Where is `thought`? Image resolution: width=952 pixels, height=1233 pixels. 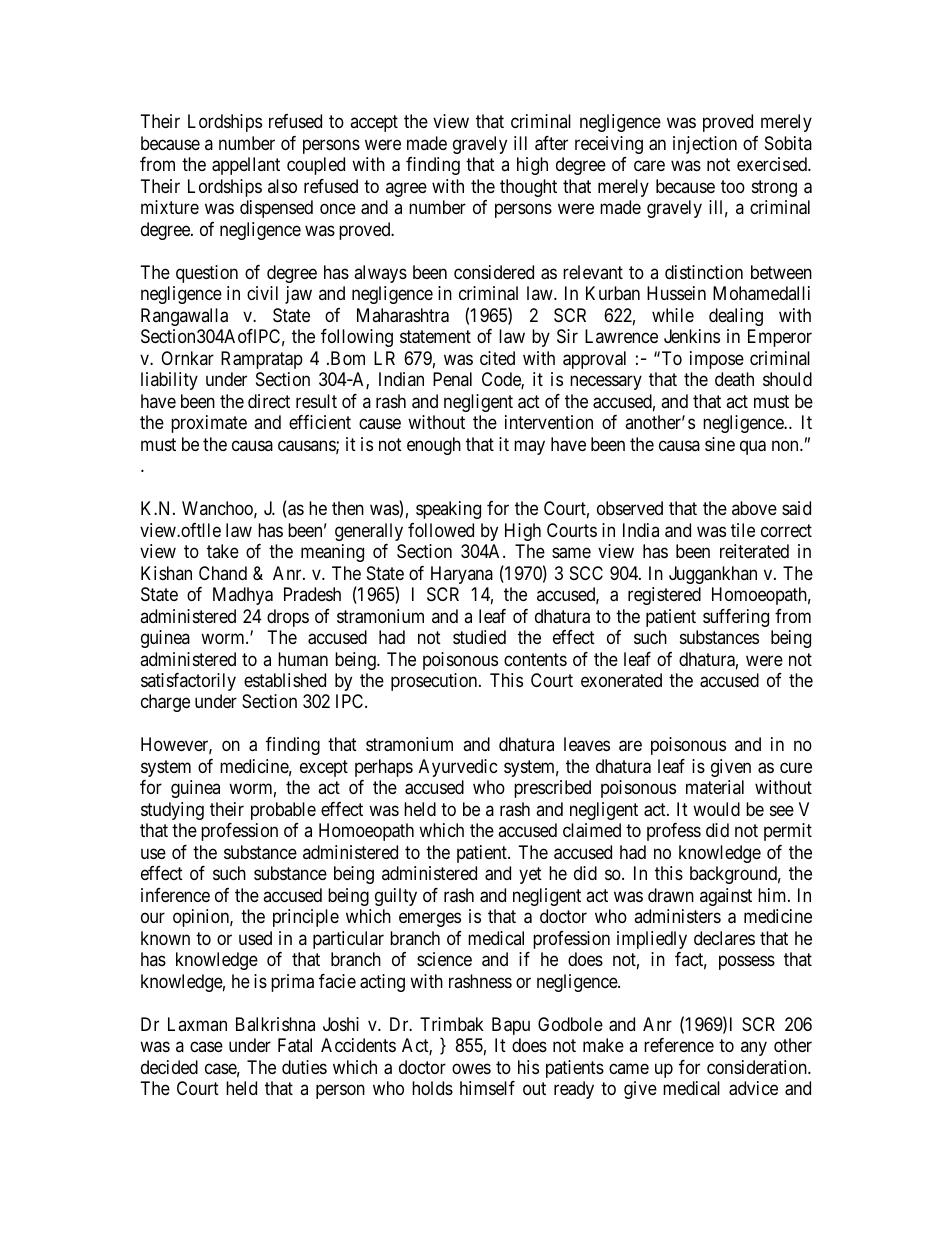 thought is located at coordinates (528, 188).
